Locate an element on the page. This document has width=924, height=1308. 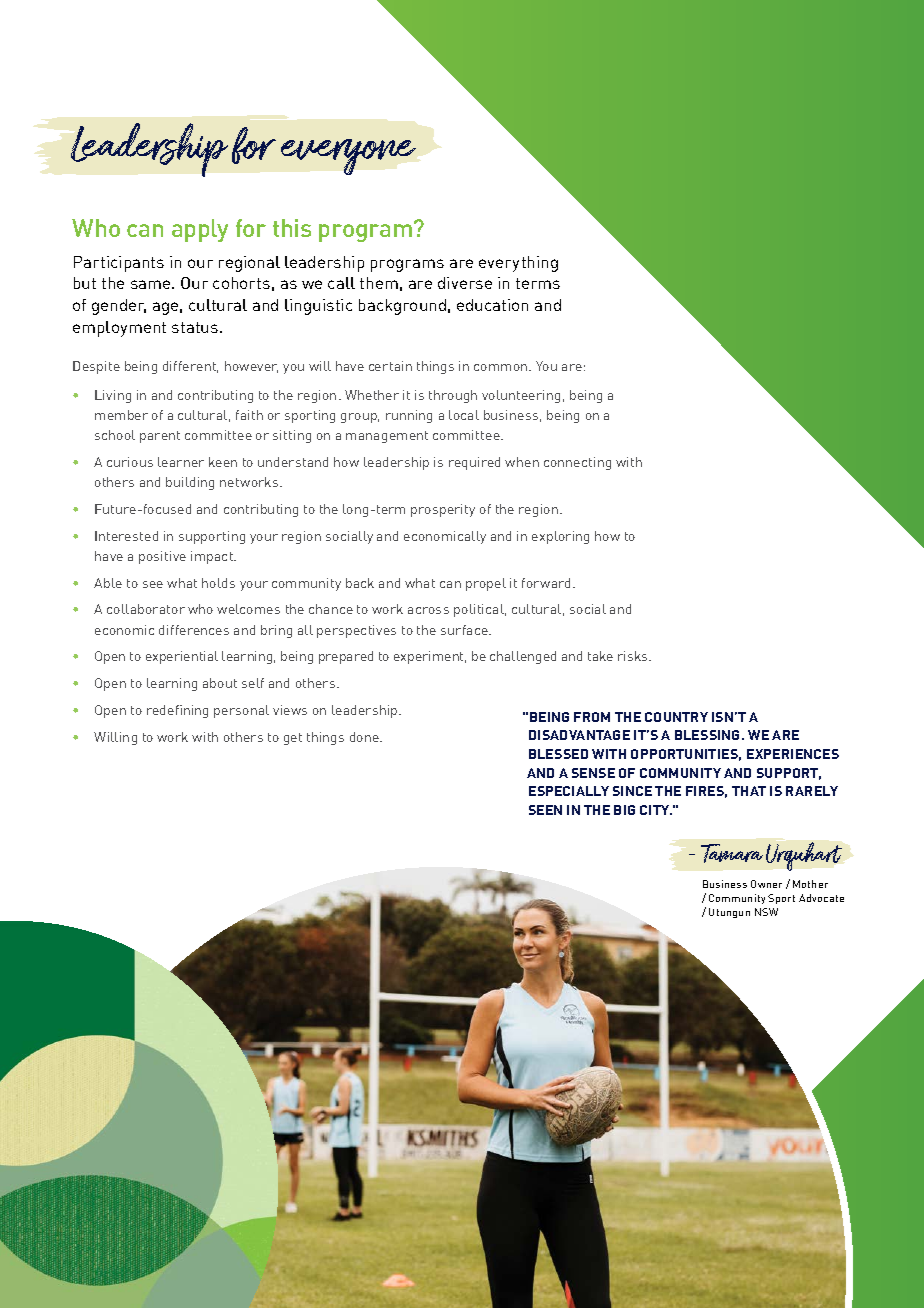
status is located at coordinates (195, 327).
